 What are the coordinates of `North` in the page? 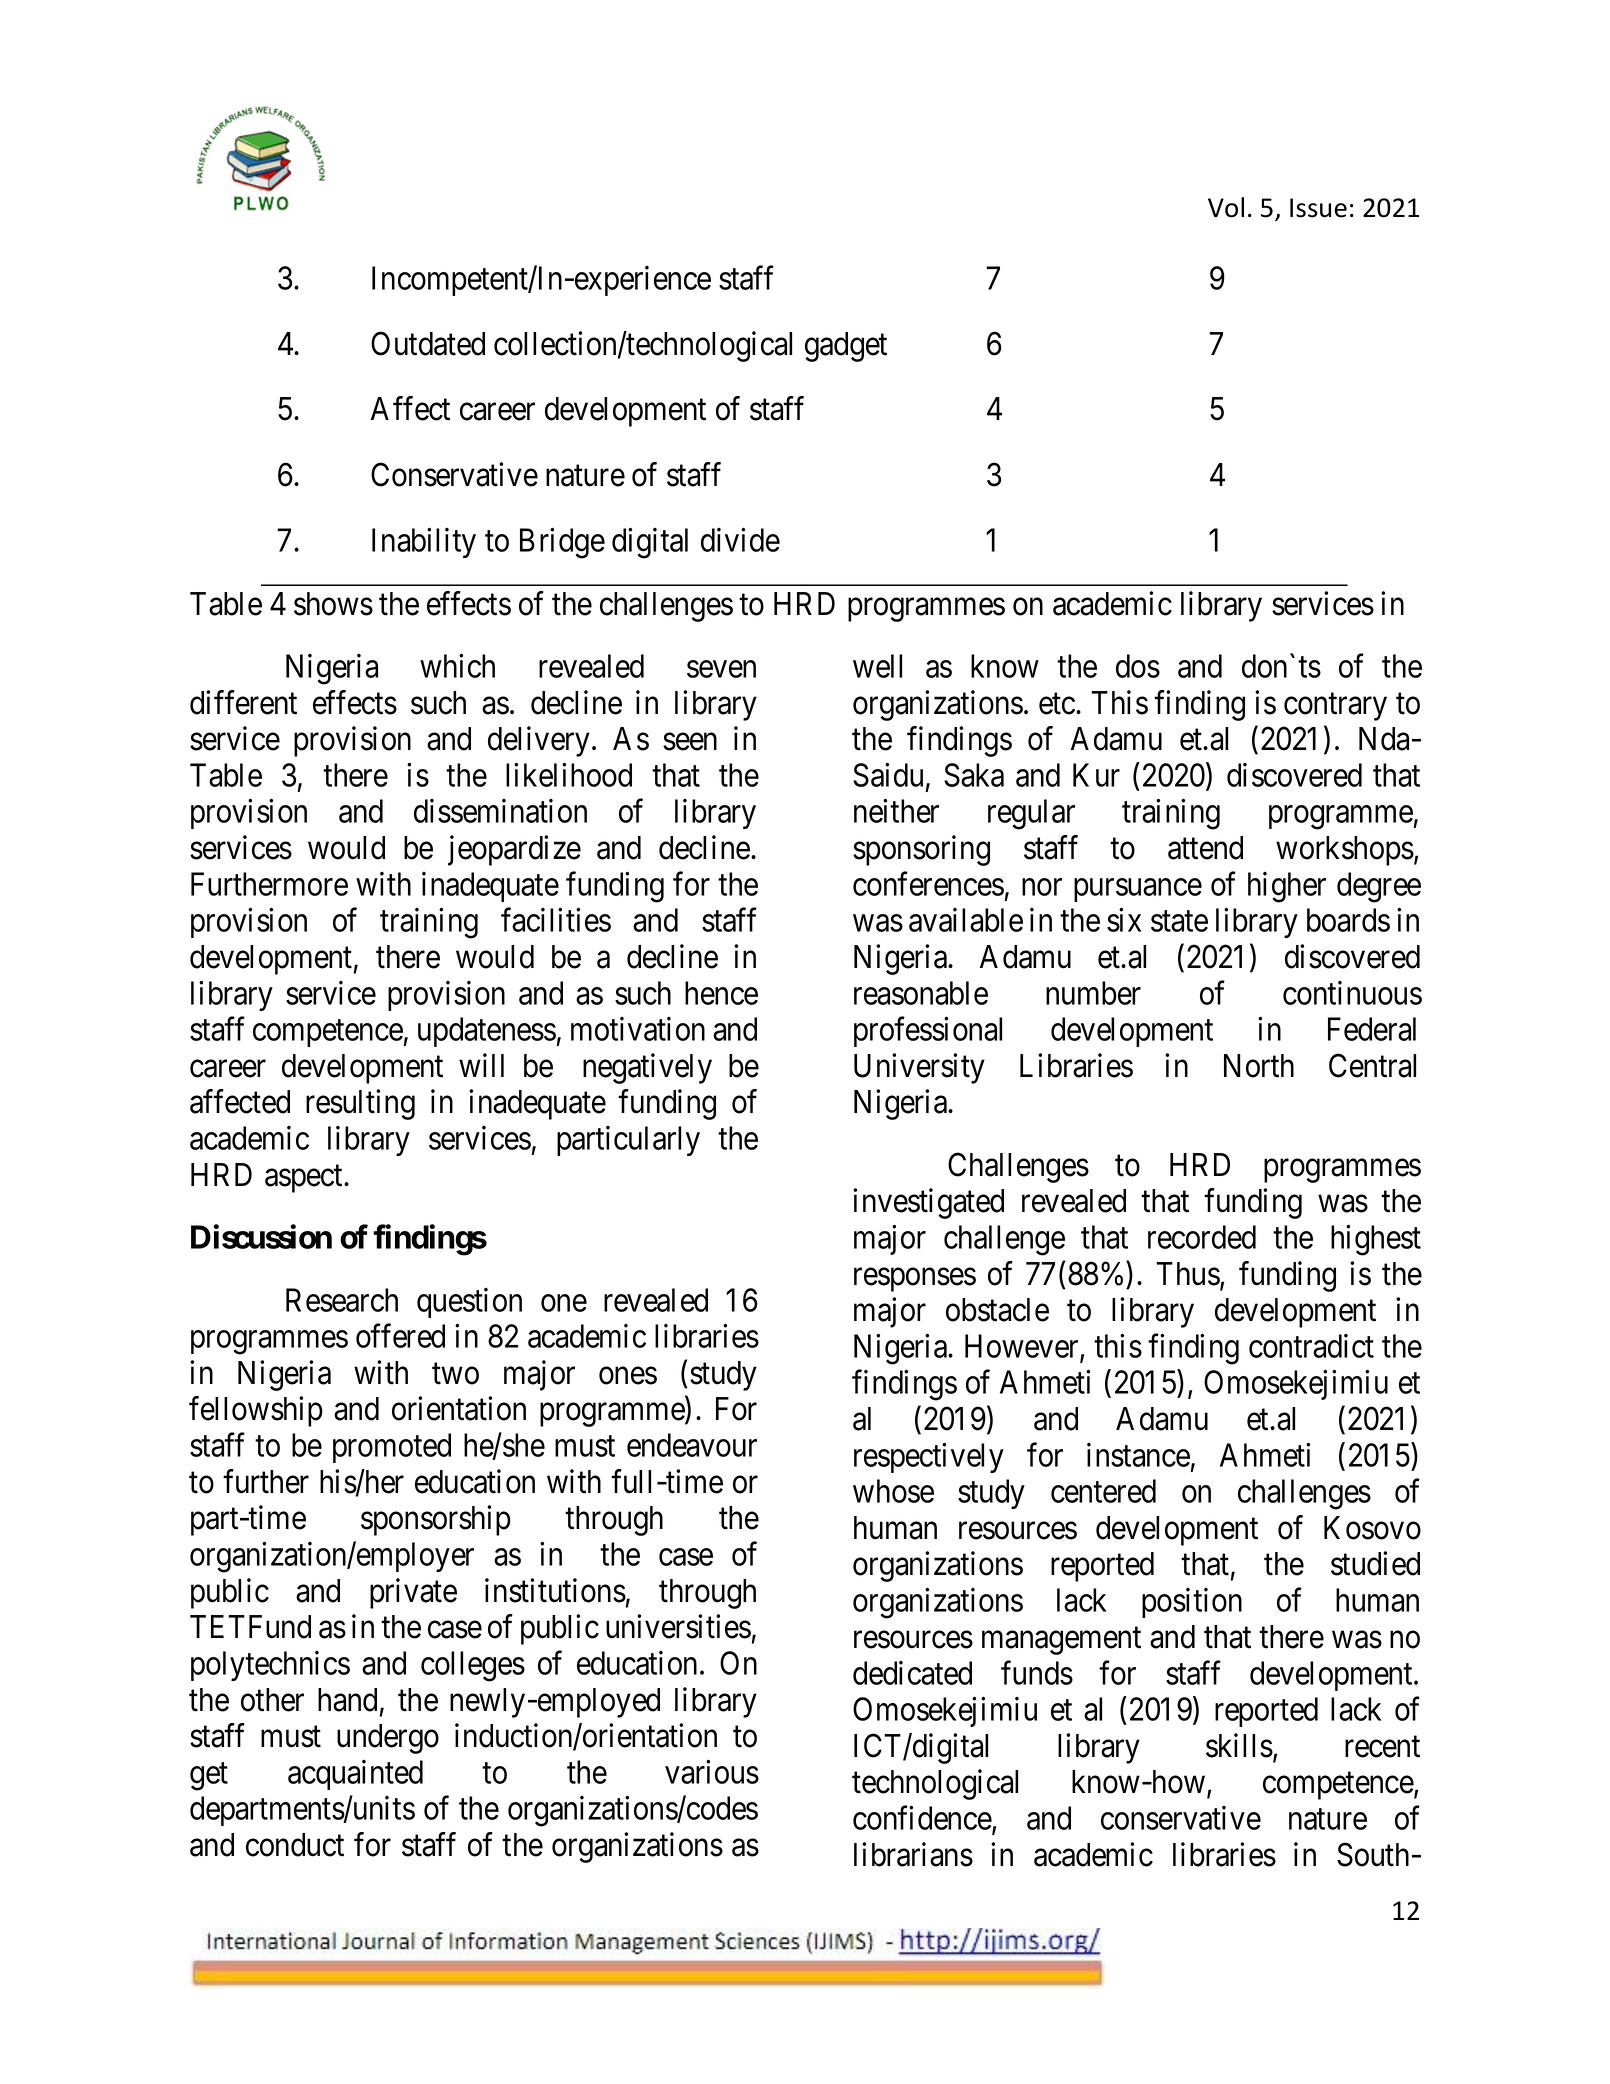 It's located at (1259, 1066).
